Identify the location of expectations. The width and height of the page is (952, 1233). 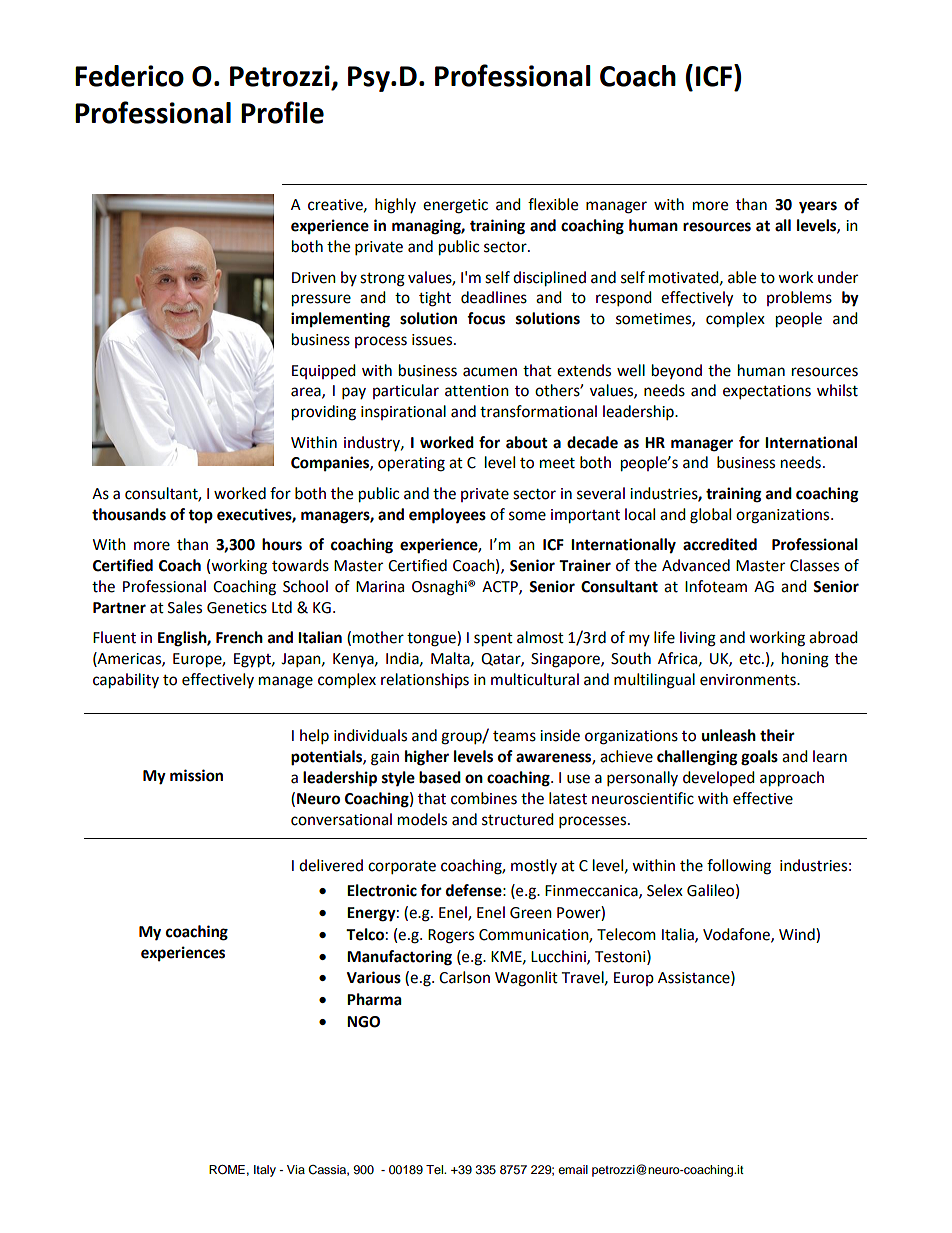
(767, 392).
